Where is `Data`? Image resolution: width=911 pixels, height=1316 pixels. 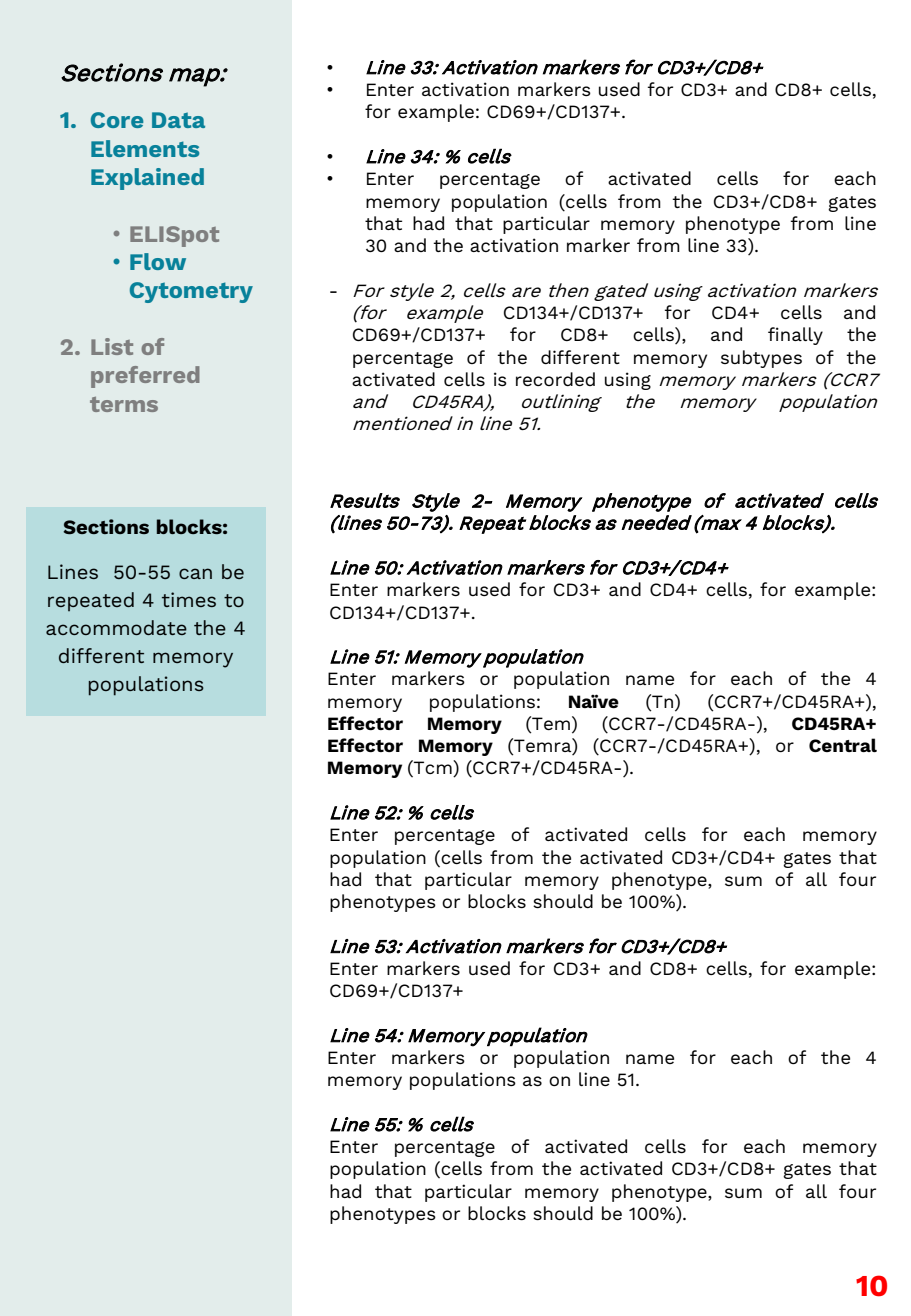 Data is located at coordinates (178, 120).
